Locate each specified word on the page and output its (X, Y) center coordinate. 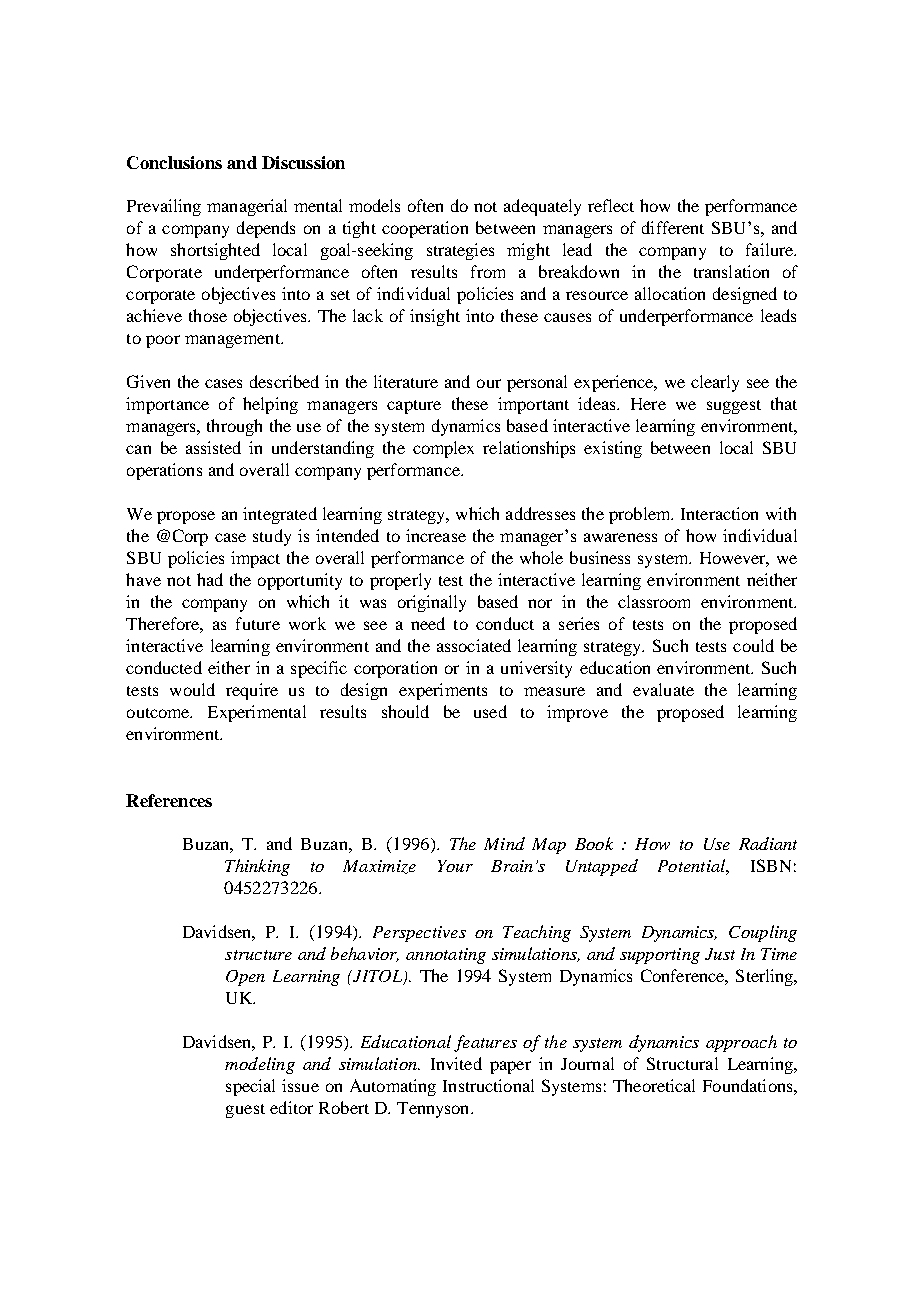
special (250, 1087)
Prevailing (164, 207)
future (258, 623)
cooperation (425, 229)
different (673, 227)
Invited (456, 1063)
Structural (682, 1063)
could (753, 645)
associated (474, 645)
